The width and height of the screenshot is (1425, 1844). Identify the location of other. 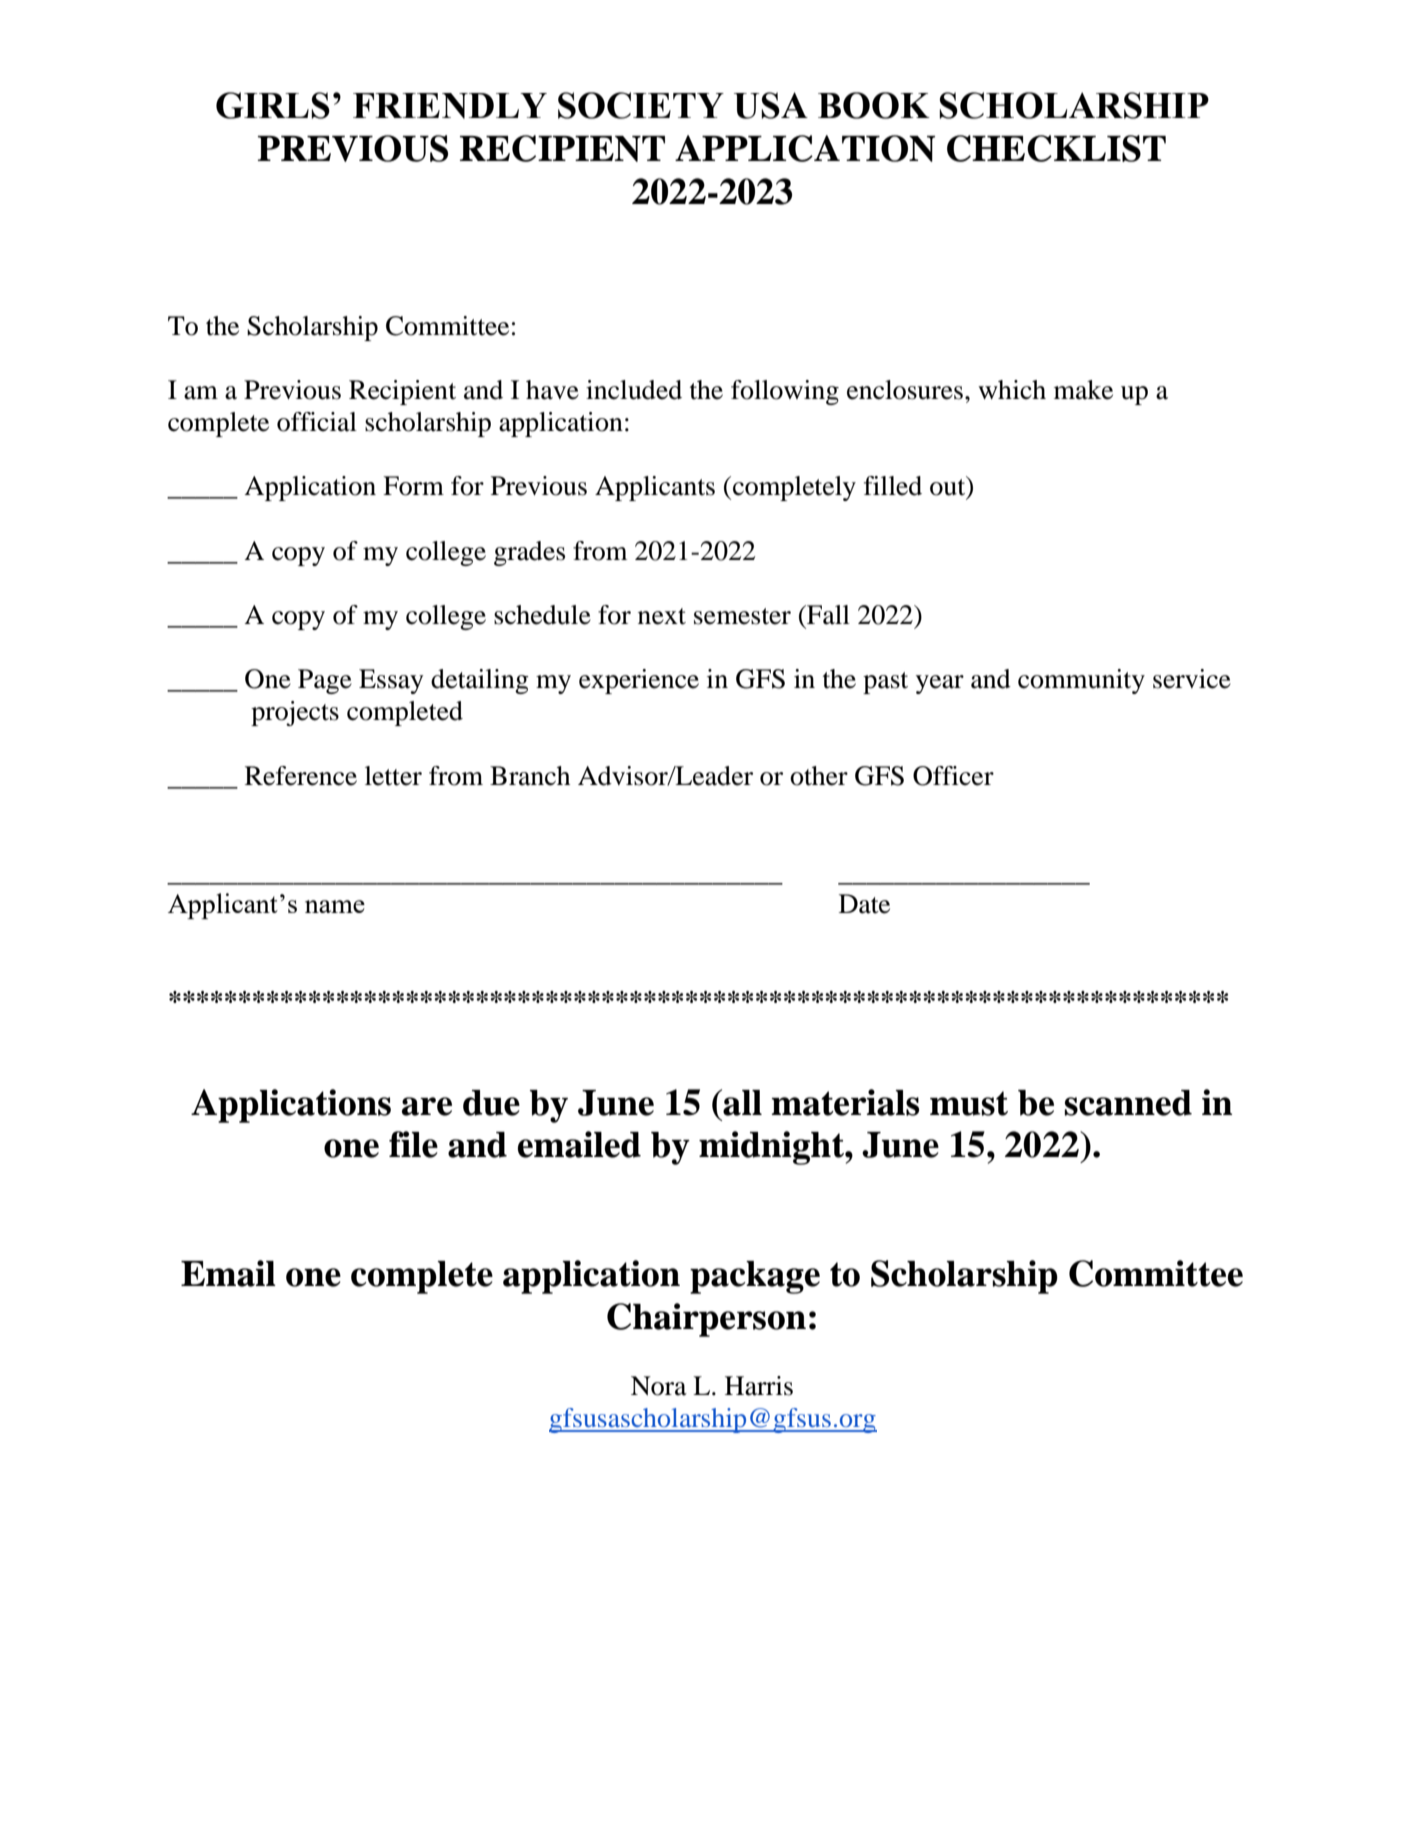
(819, 776).
